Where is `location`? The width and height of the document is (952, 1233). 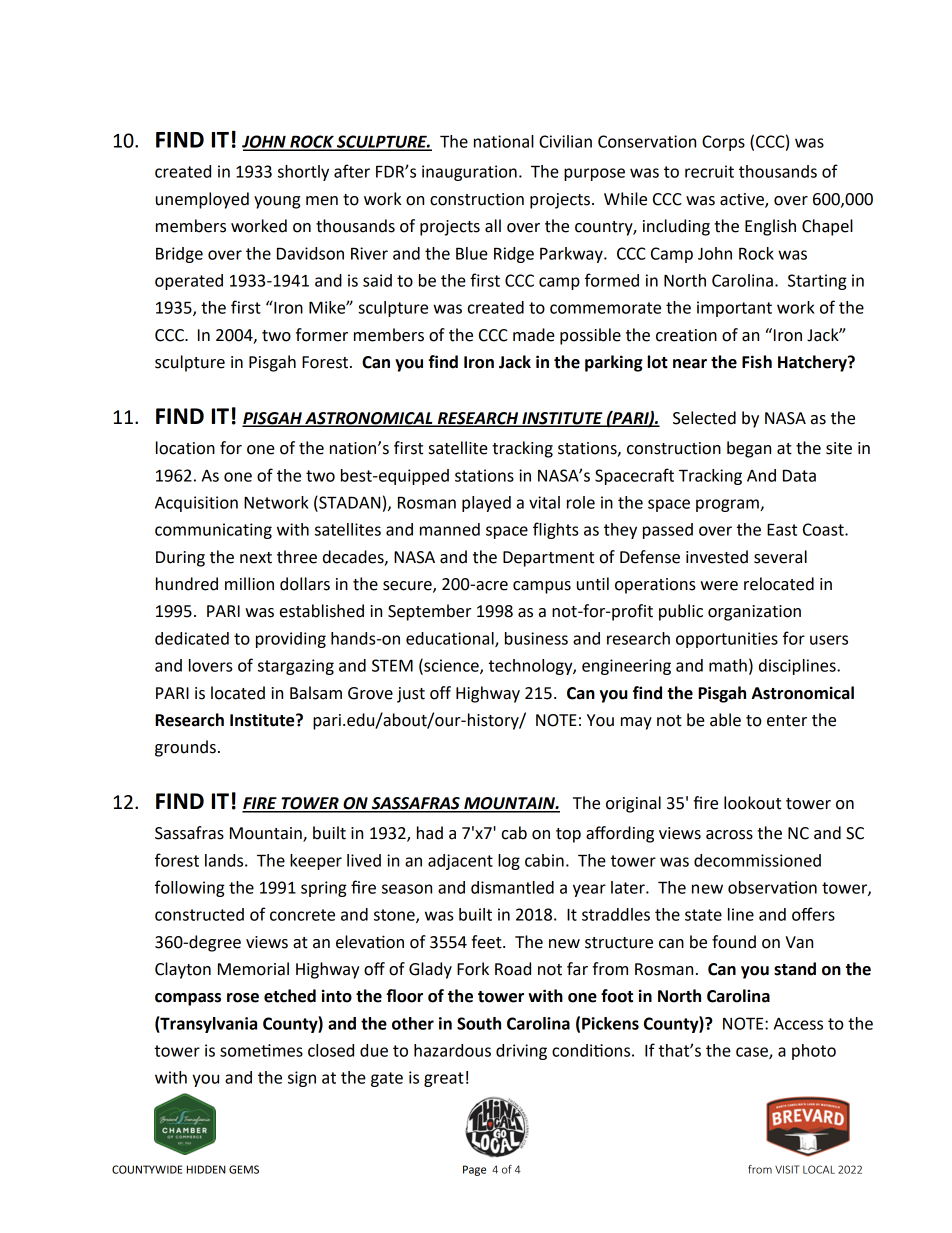
location is located at coordinates (185, 448).
